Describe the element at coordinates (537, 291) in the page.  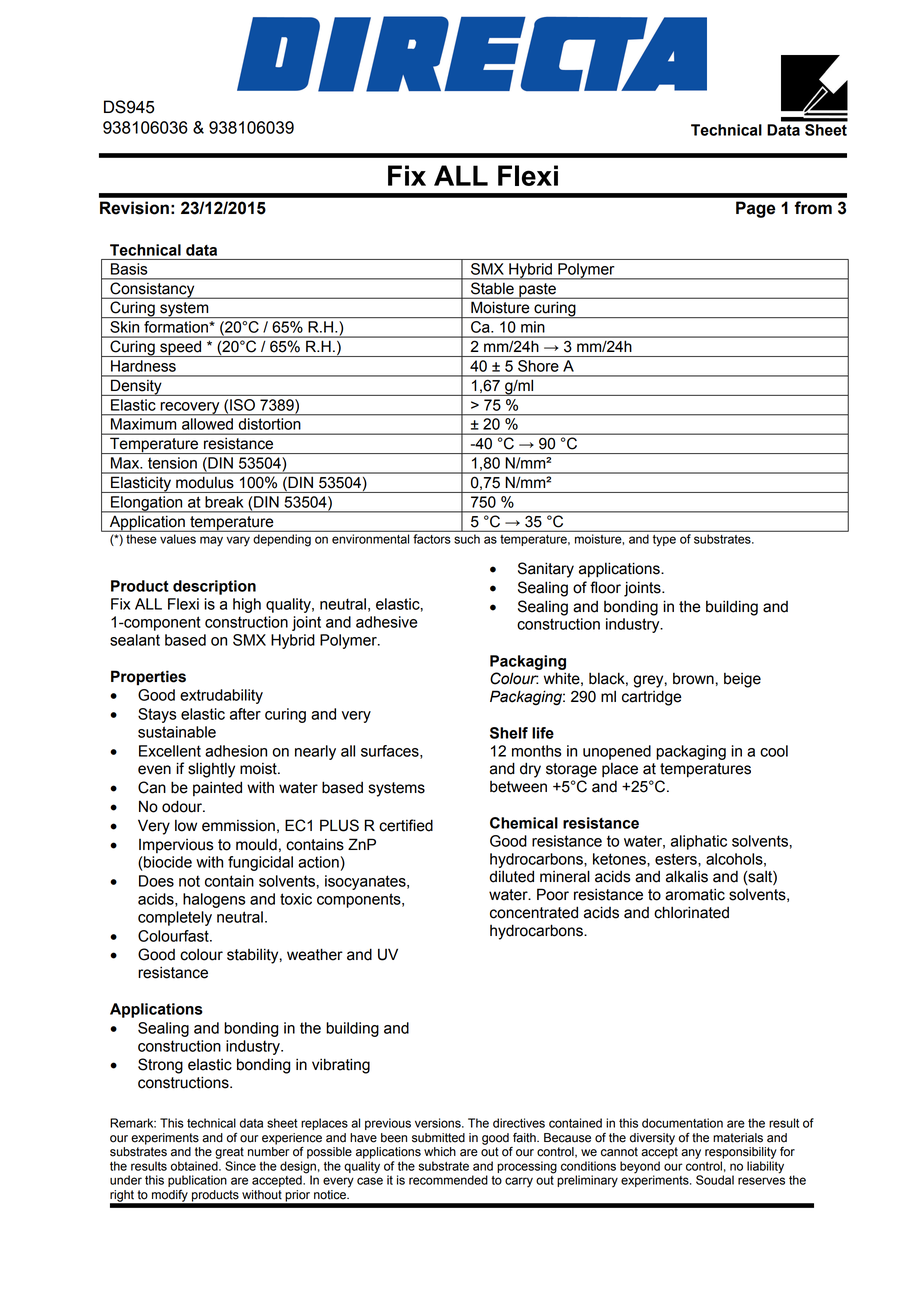
I see `paste` at that location.
